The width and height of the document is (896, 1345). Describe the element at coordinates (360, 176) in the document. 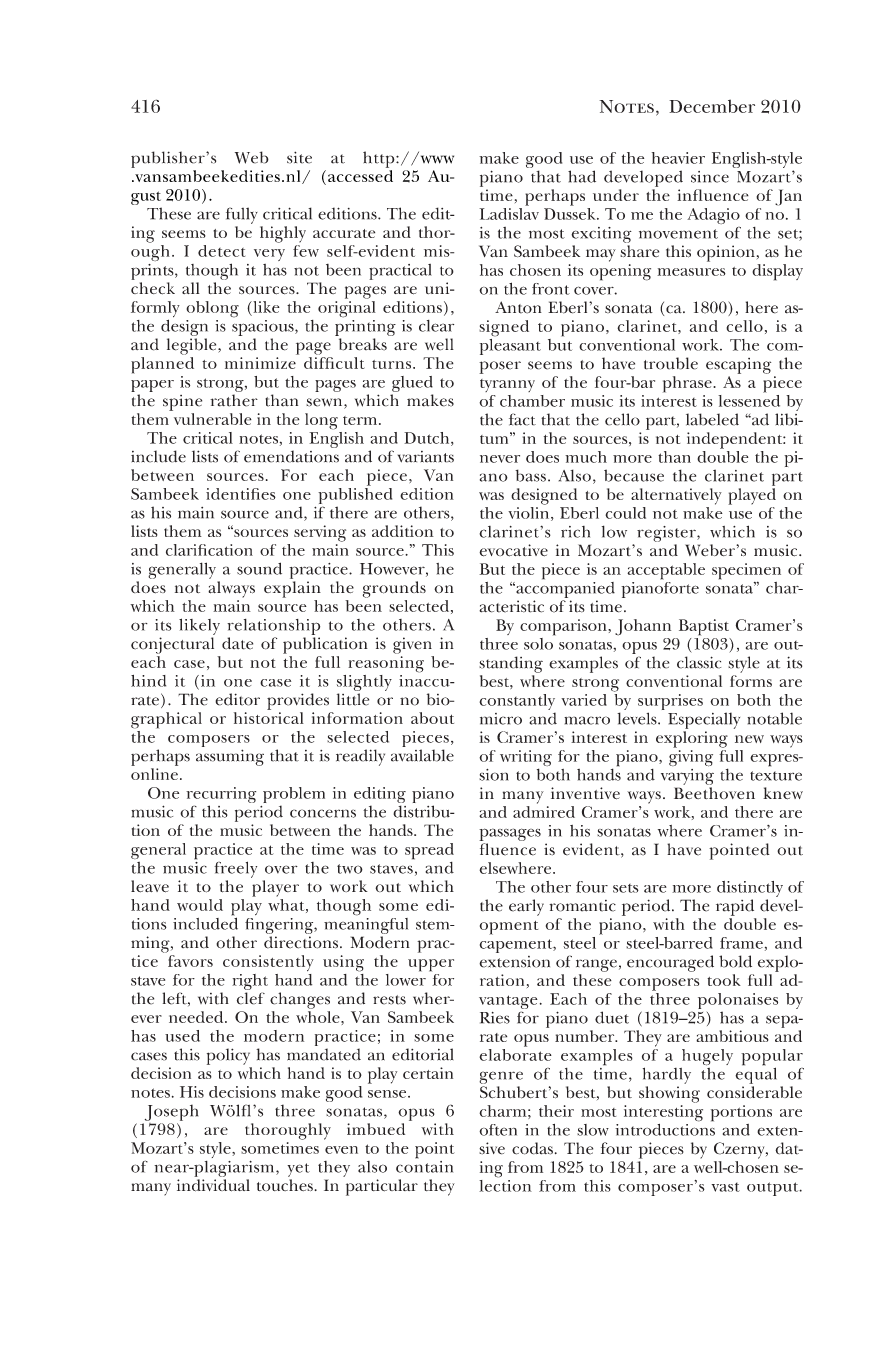

I see `accessed` at that location.
